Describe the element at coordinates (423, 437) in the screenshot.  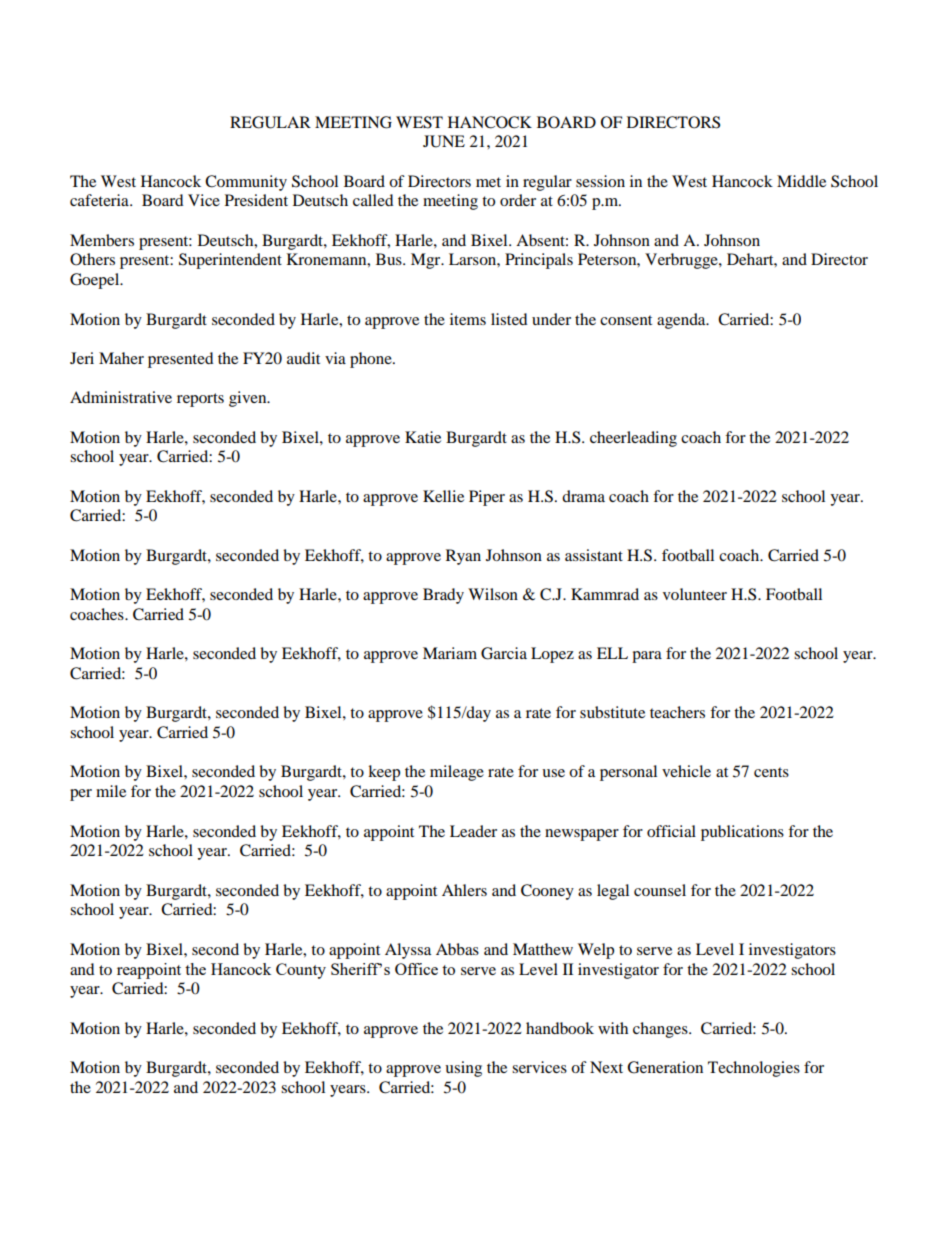
I see `Katie` at that location.
